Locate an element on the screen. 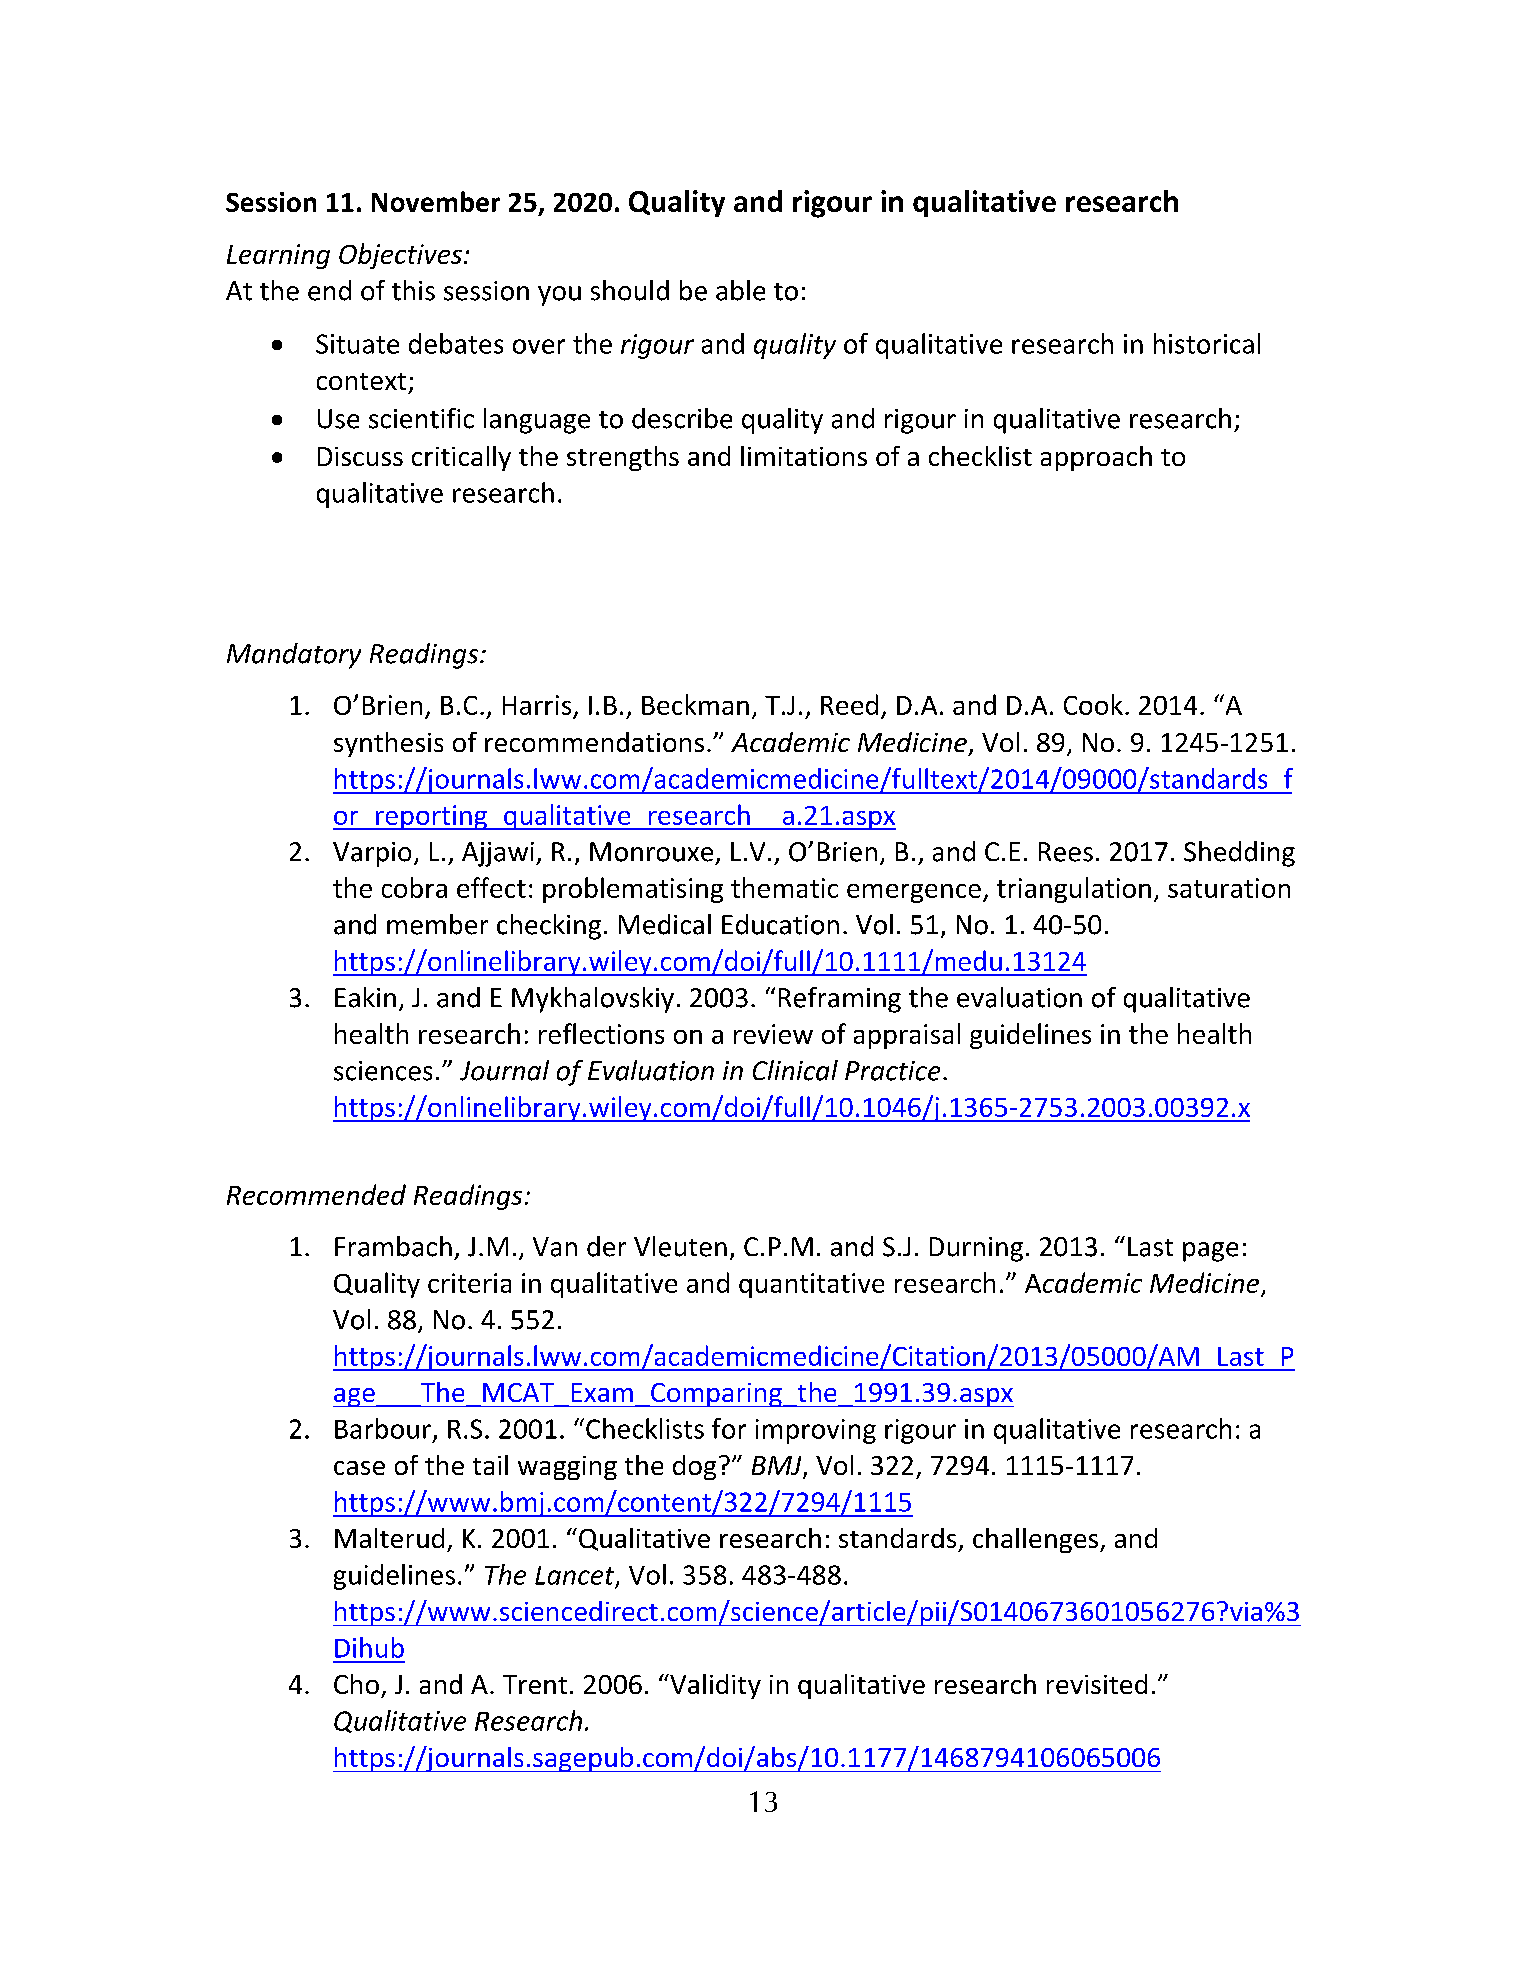 The height and width of the screenshot is (1974, 1525). able is located at coordinates (740, 290).
